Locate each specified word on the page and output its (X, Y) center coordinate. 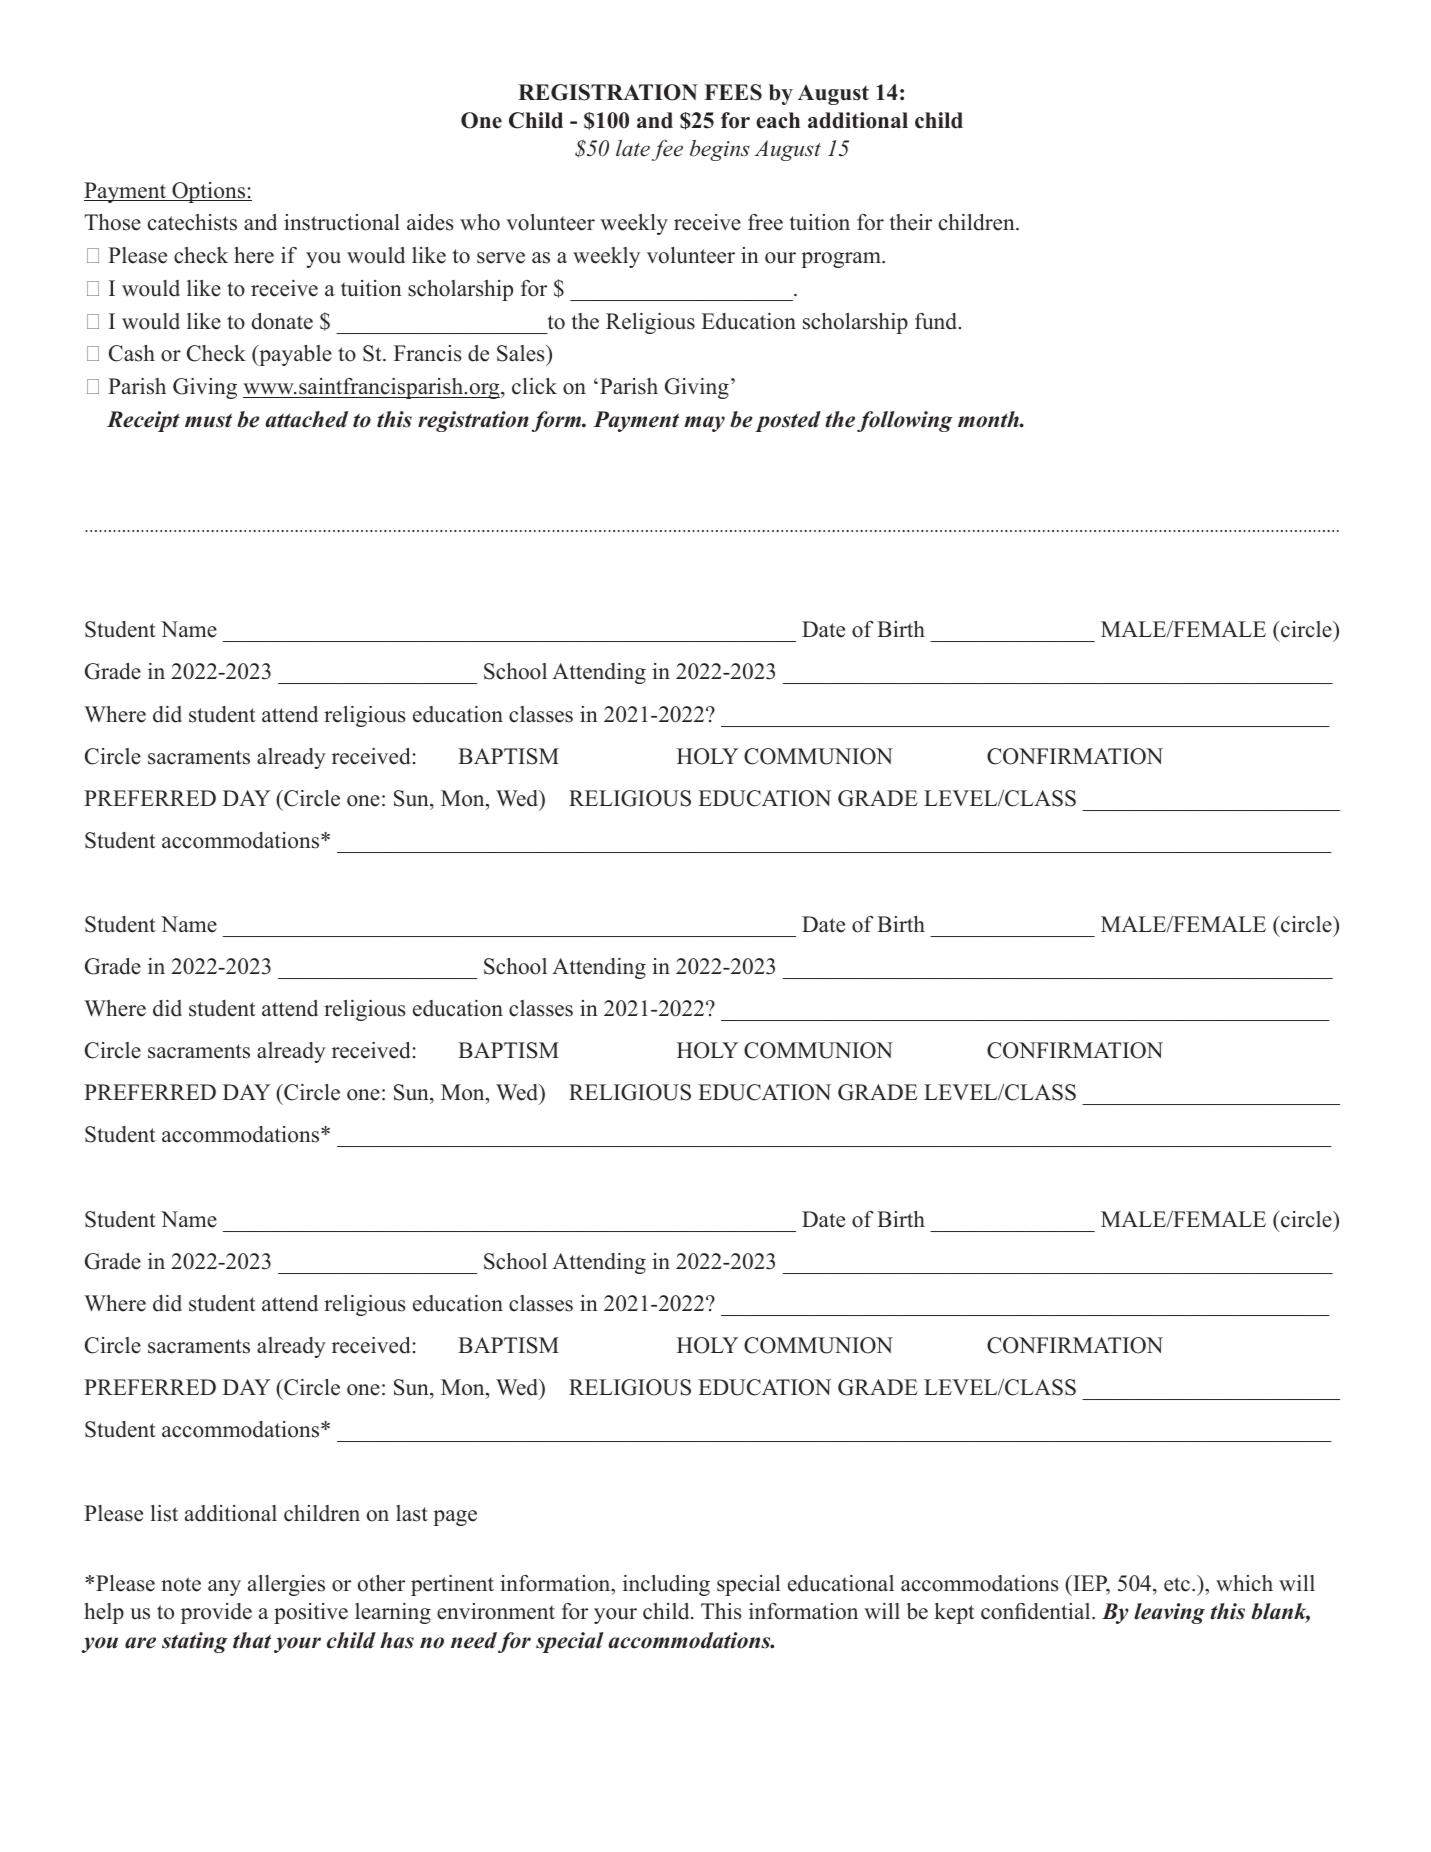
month (989, 419)
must (208, 420)
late (633, 148)
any (224, 1588)
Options (209, 192)
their (911, 222)
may (704, 424)
